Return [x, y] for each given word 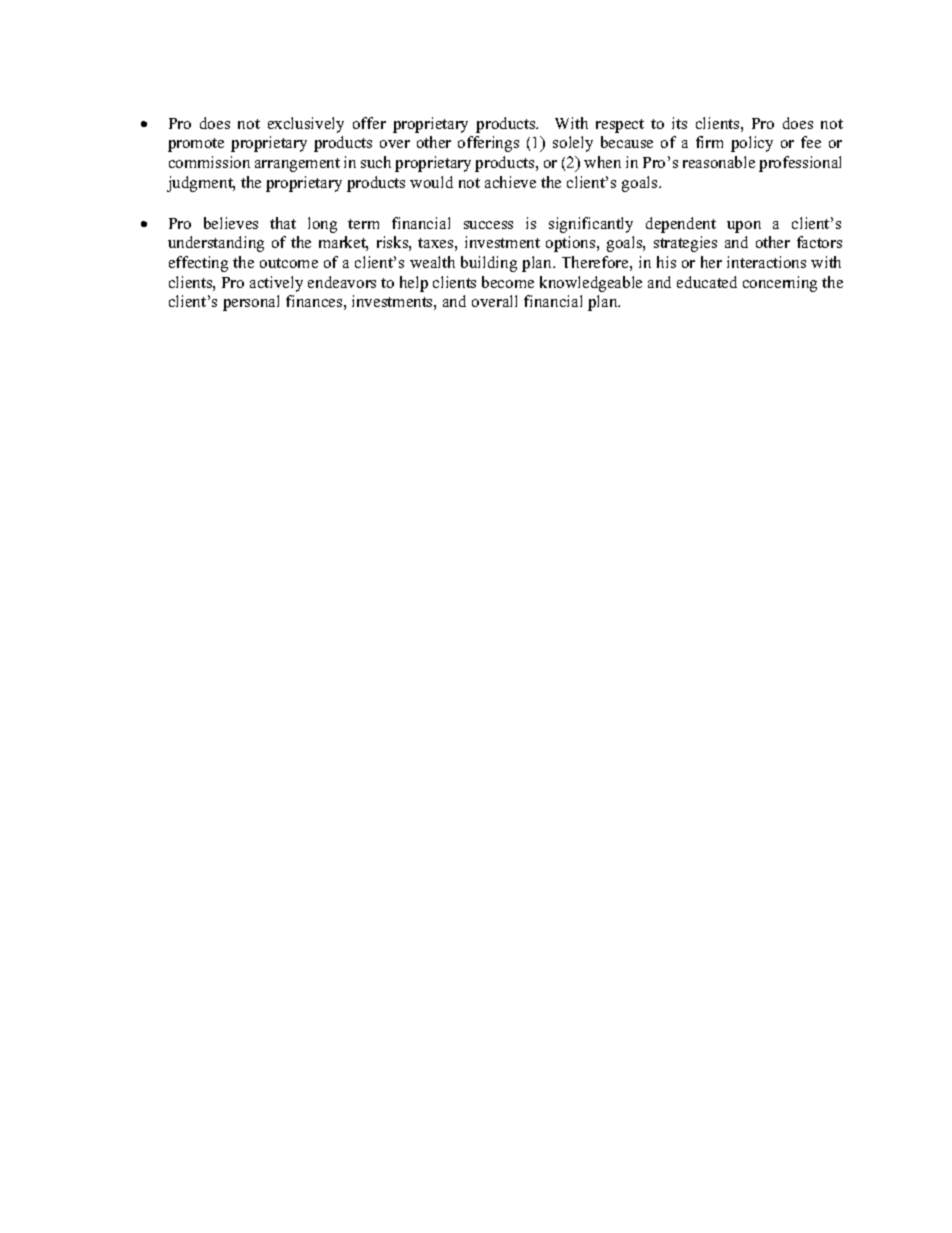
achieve [510, 182]
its [679, 123]
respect [620, 126]
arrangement [297, 165]
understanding [216, 244]
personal [251, 303]
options [572, 244]
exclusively [306, 125]
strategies [685, 244]
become [508, 282]
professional [800, 164]
